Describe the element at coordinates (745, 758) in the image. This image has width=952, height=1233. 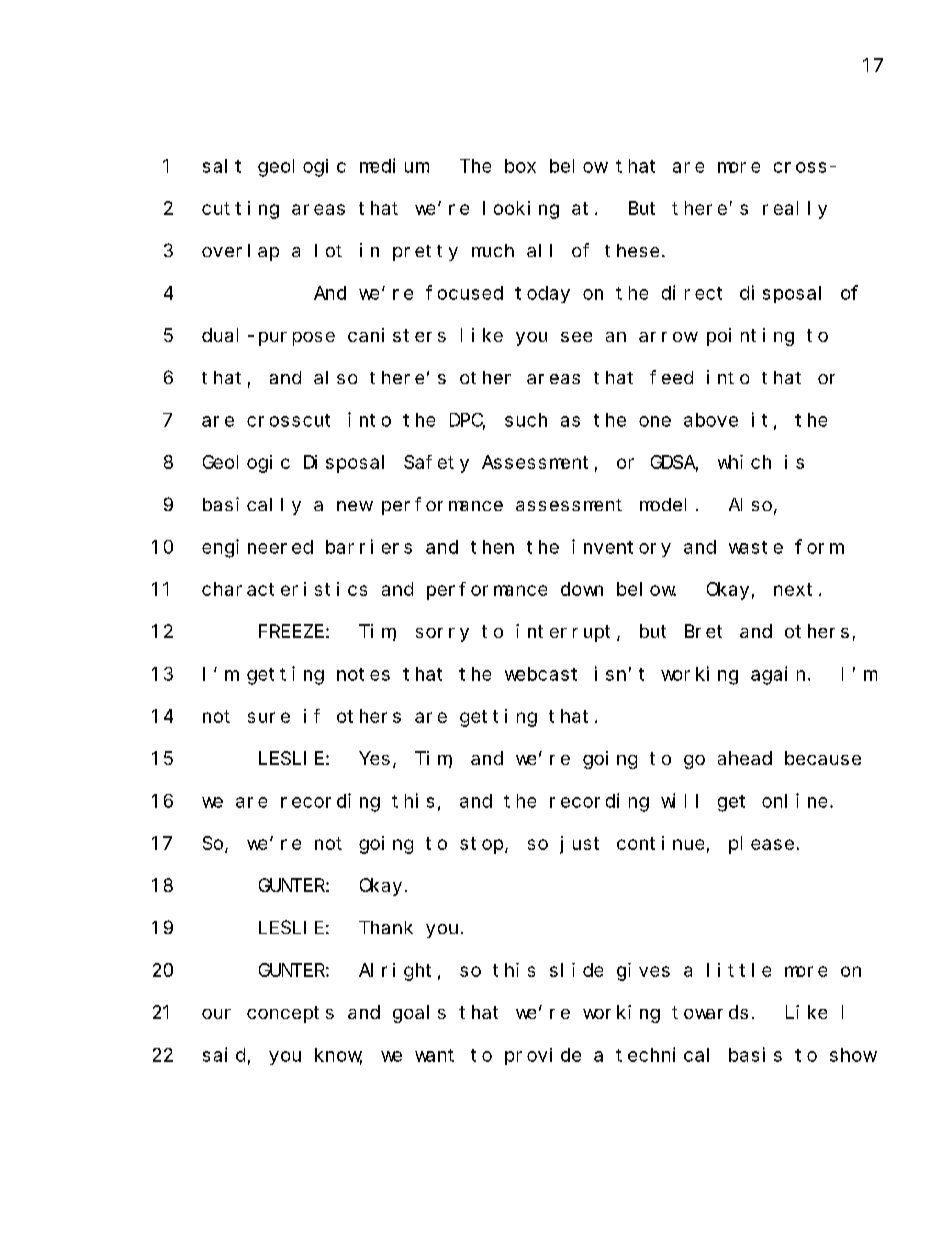
I see `ahead` at that location.
